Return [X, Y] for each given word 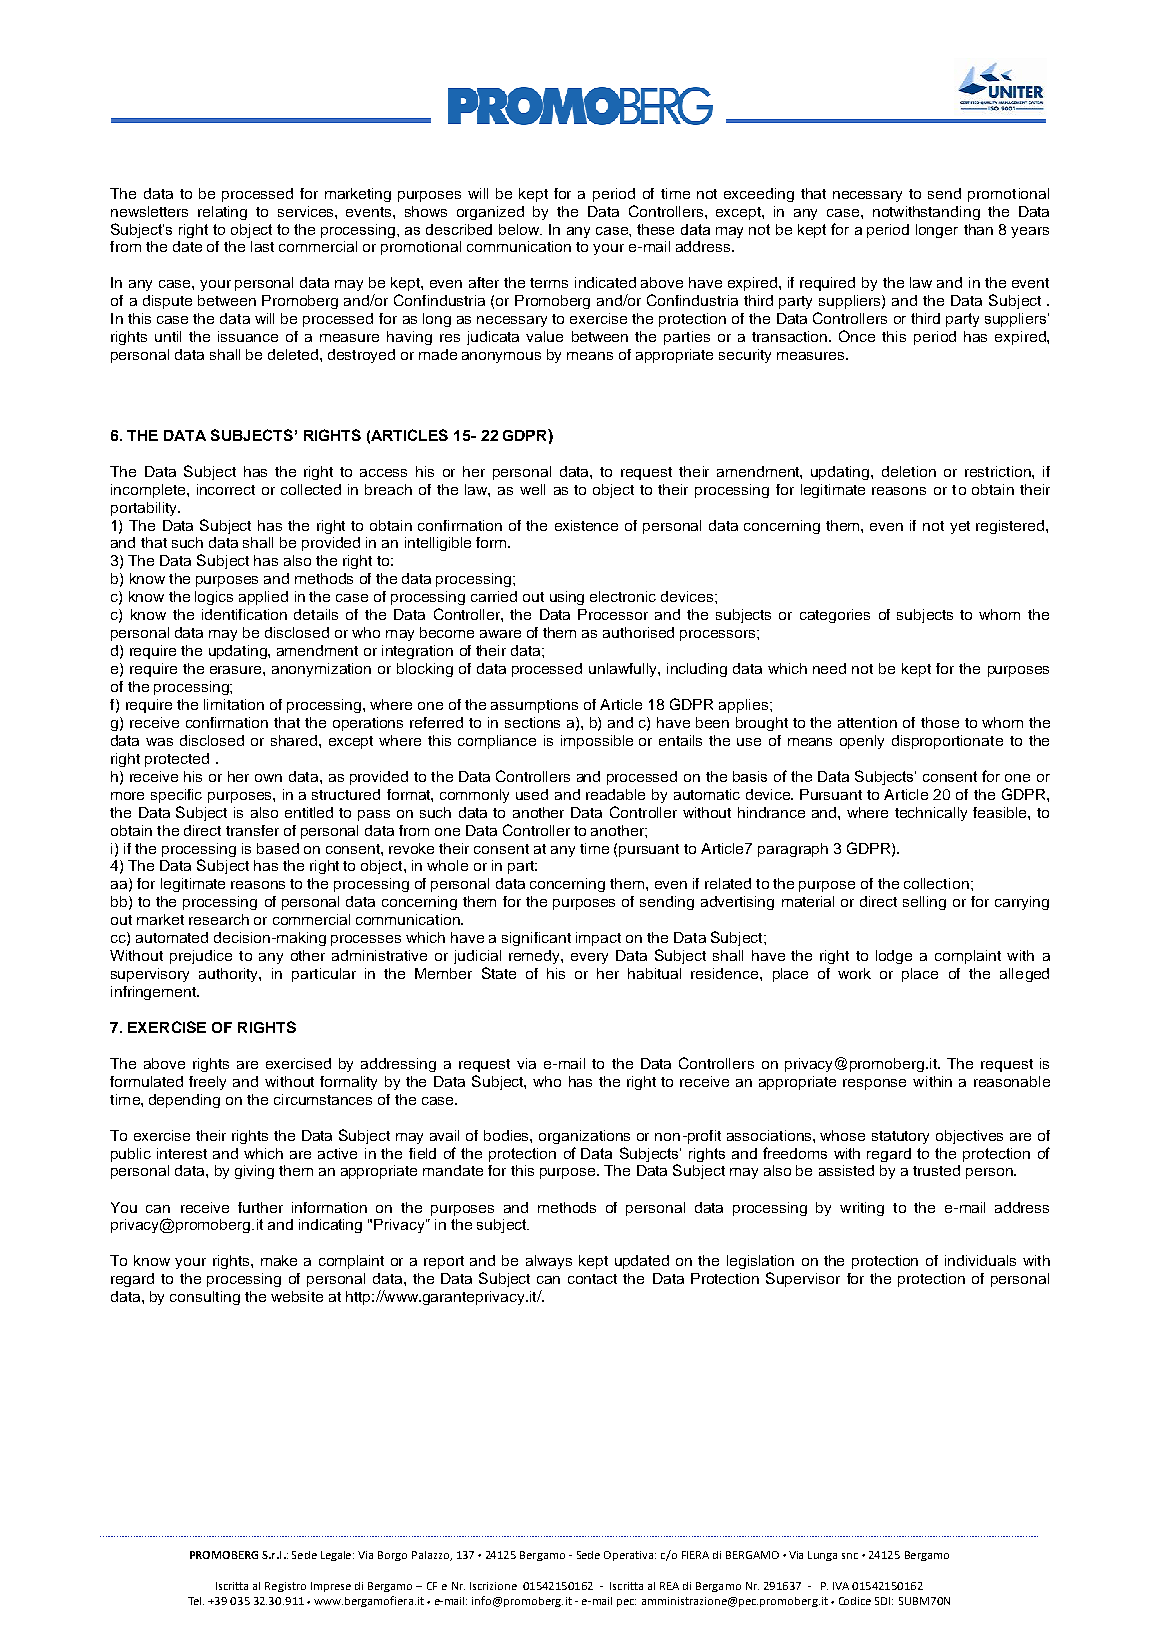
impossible [597, 742]
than [978, 229]
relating [222, 213]
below [520, 229]
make [279, 1260]
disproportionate [947, 742]
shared [295, 740]
